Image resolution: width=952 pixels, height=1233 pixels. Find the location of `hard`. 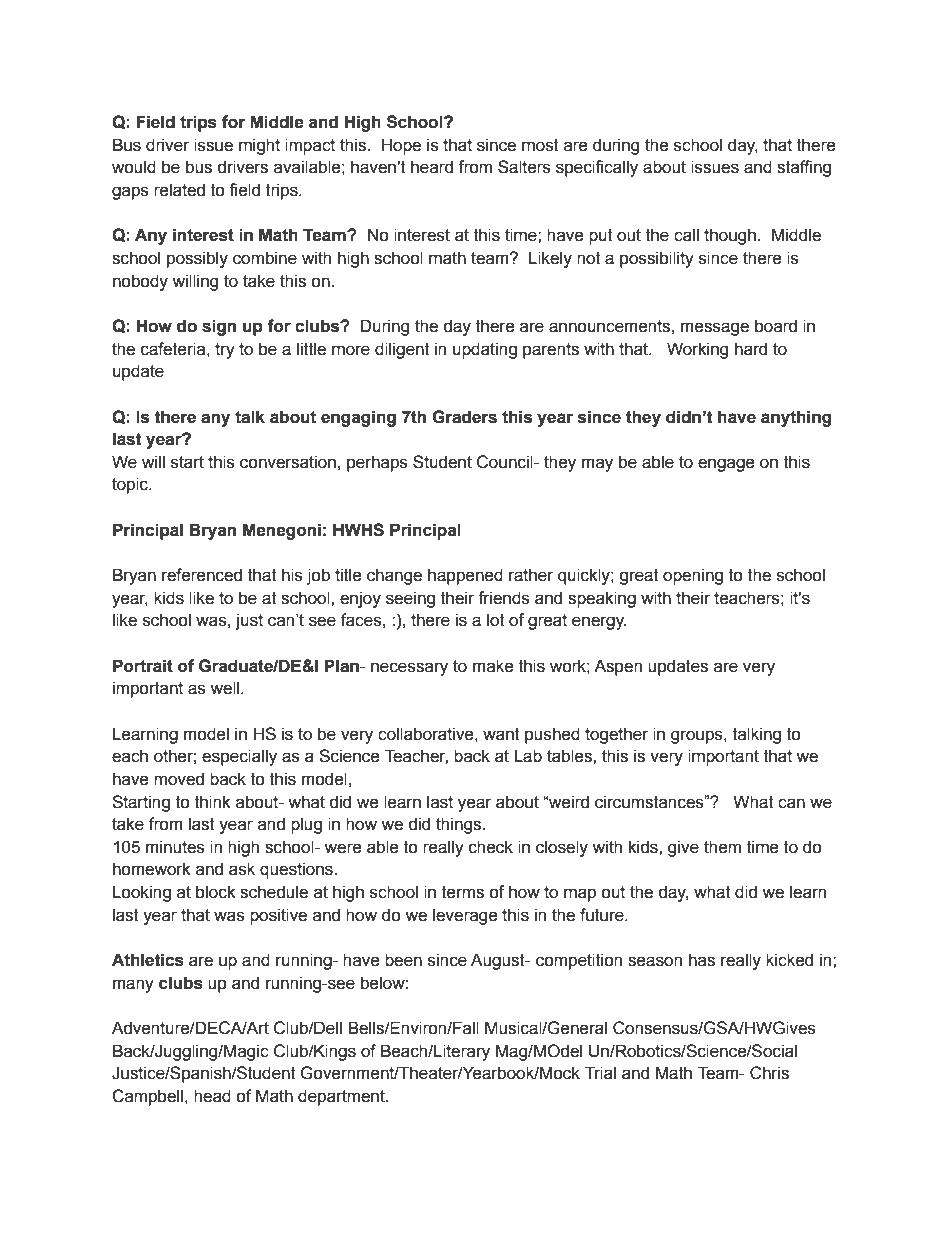

hard is located at coordinates (751, 349).
